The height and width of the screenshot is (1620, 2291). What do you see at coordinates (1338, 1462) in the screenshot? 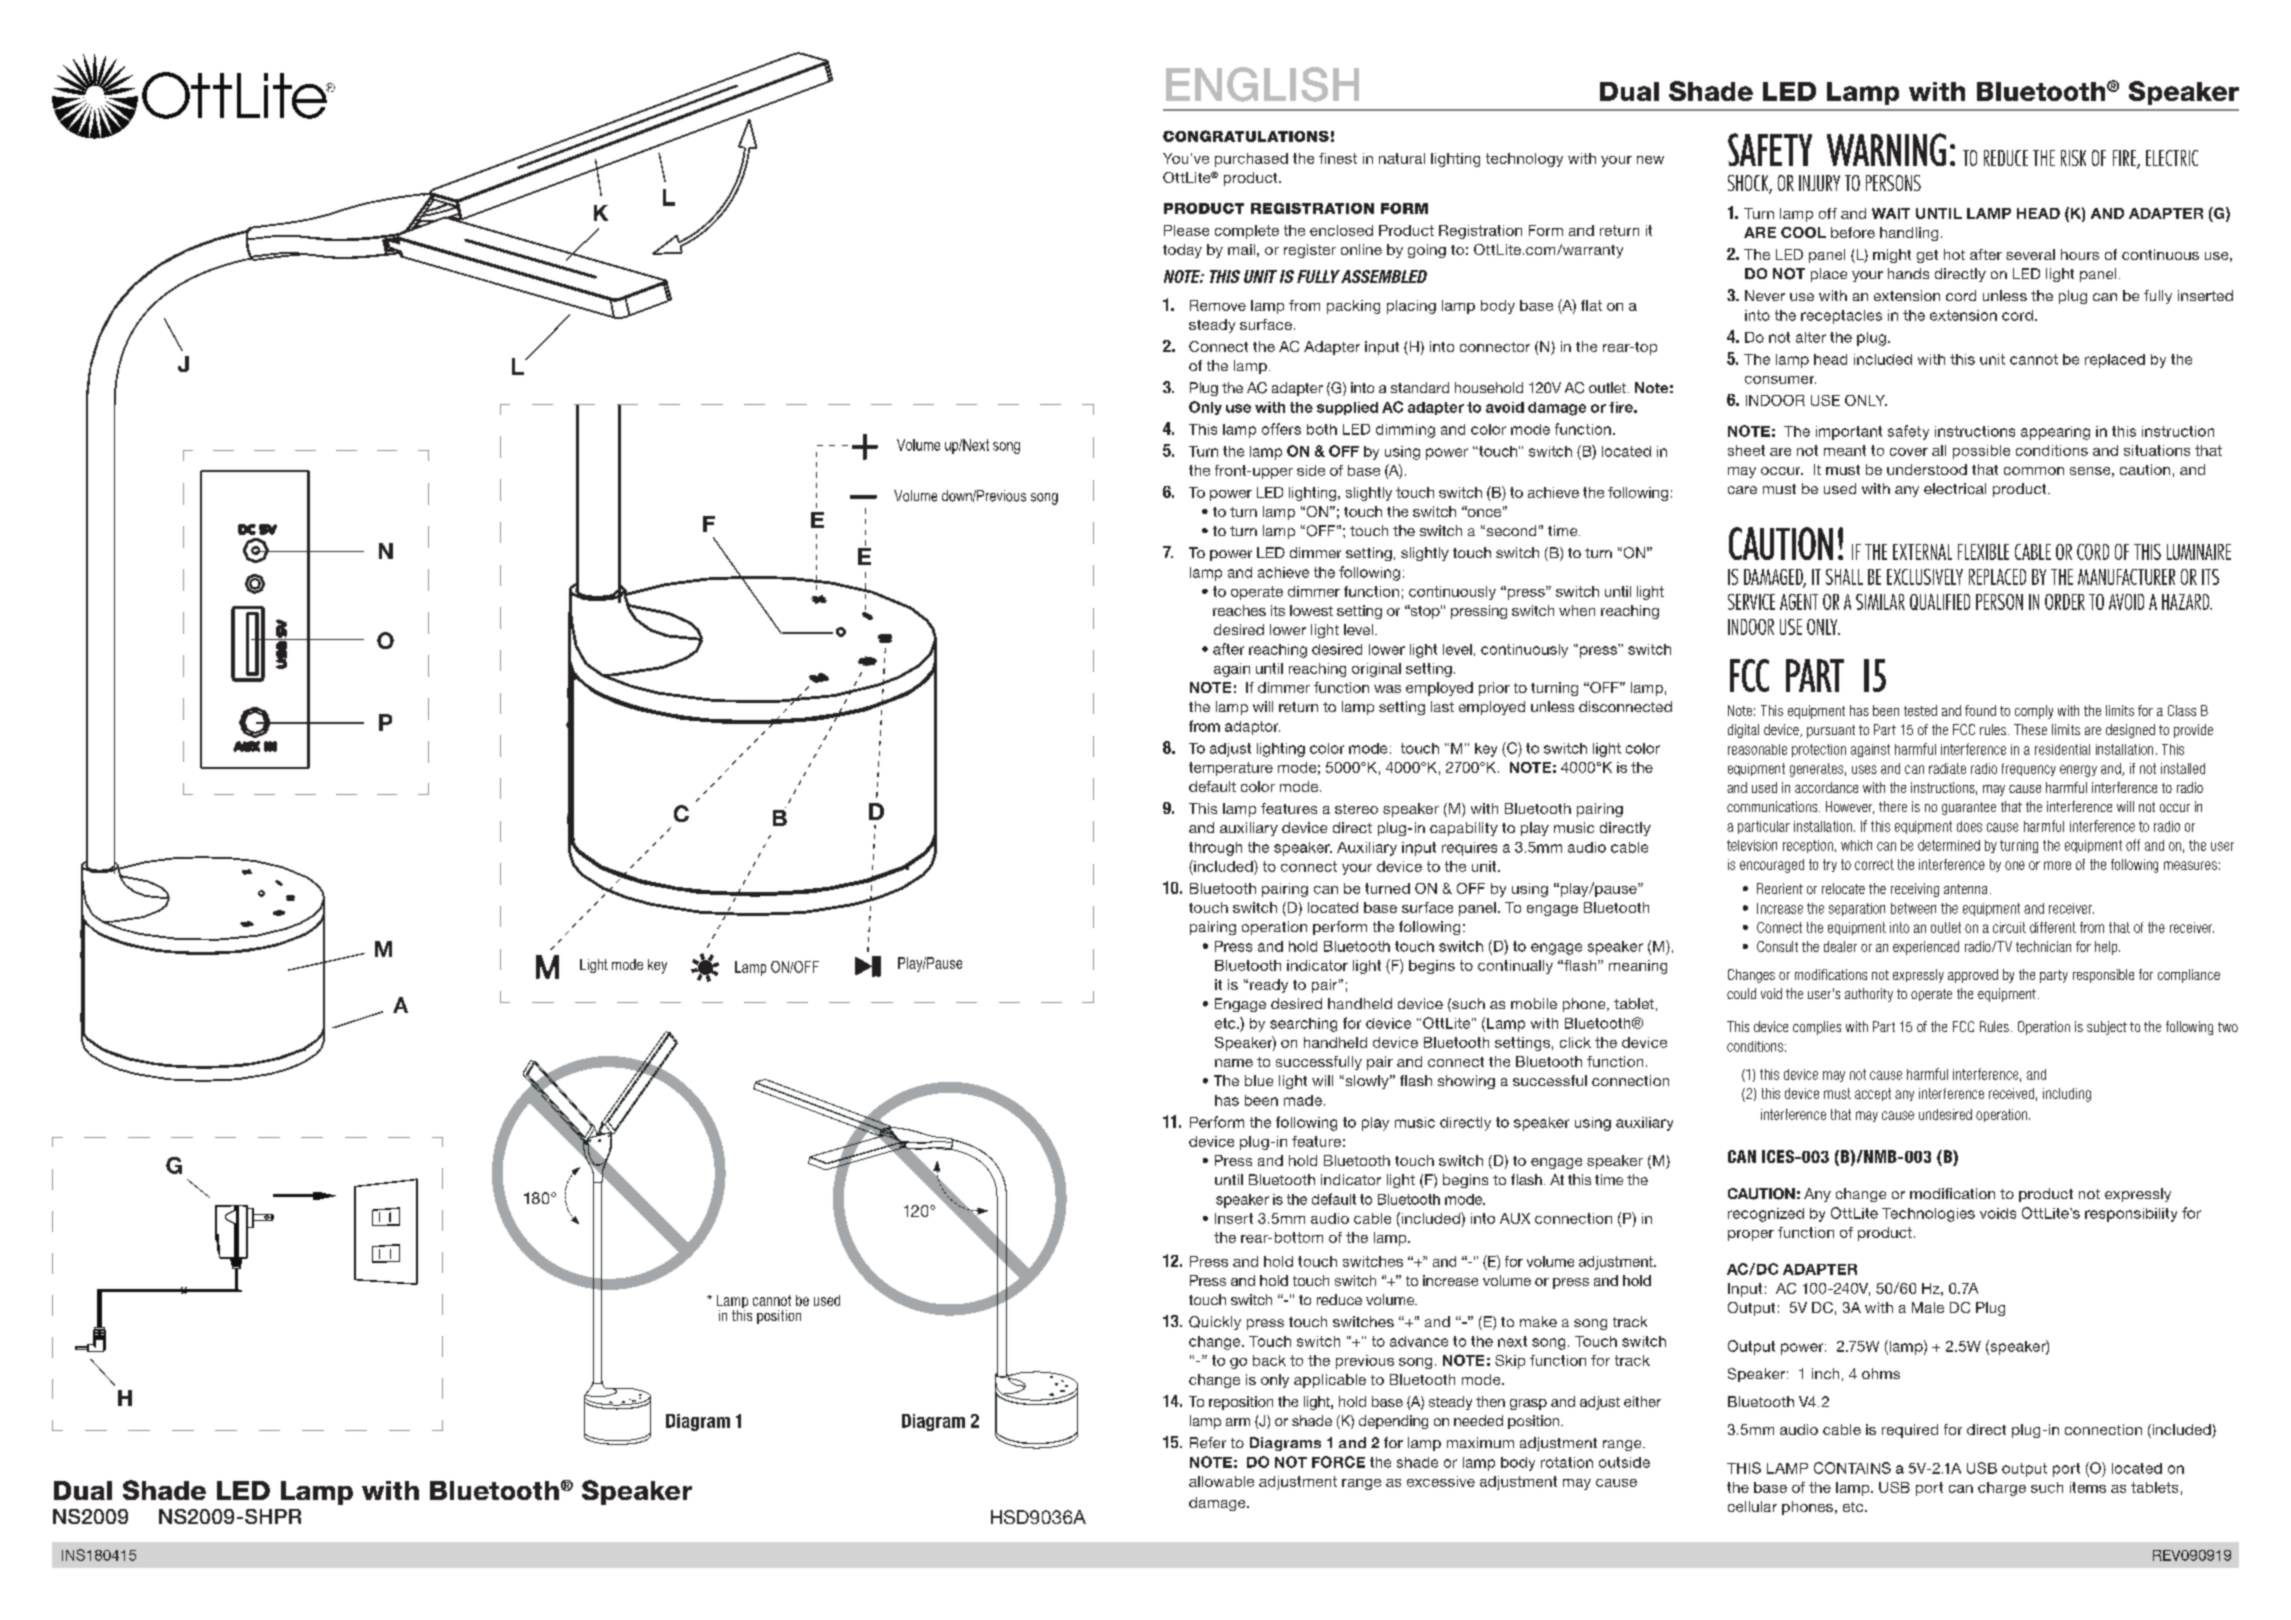
I see `FORCE` at bounding box center [1338, 1462].
